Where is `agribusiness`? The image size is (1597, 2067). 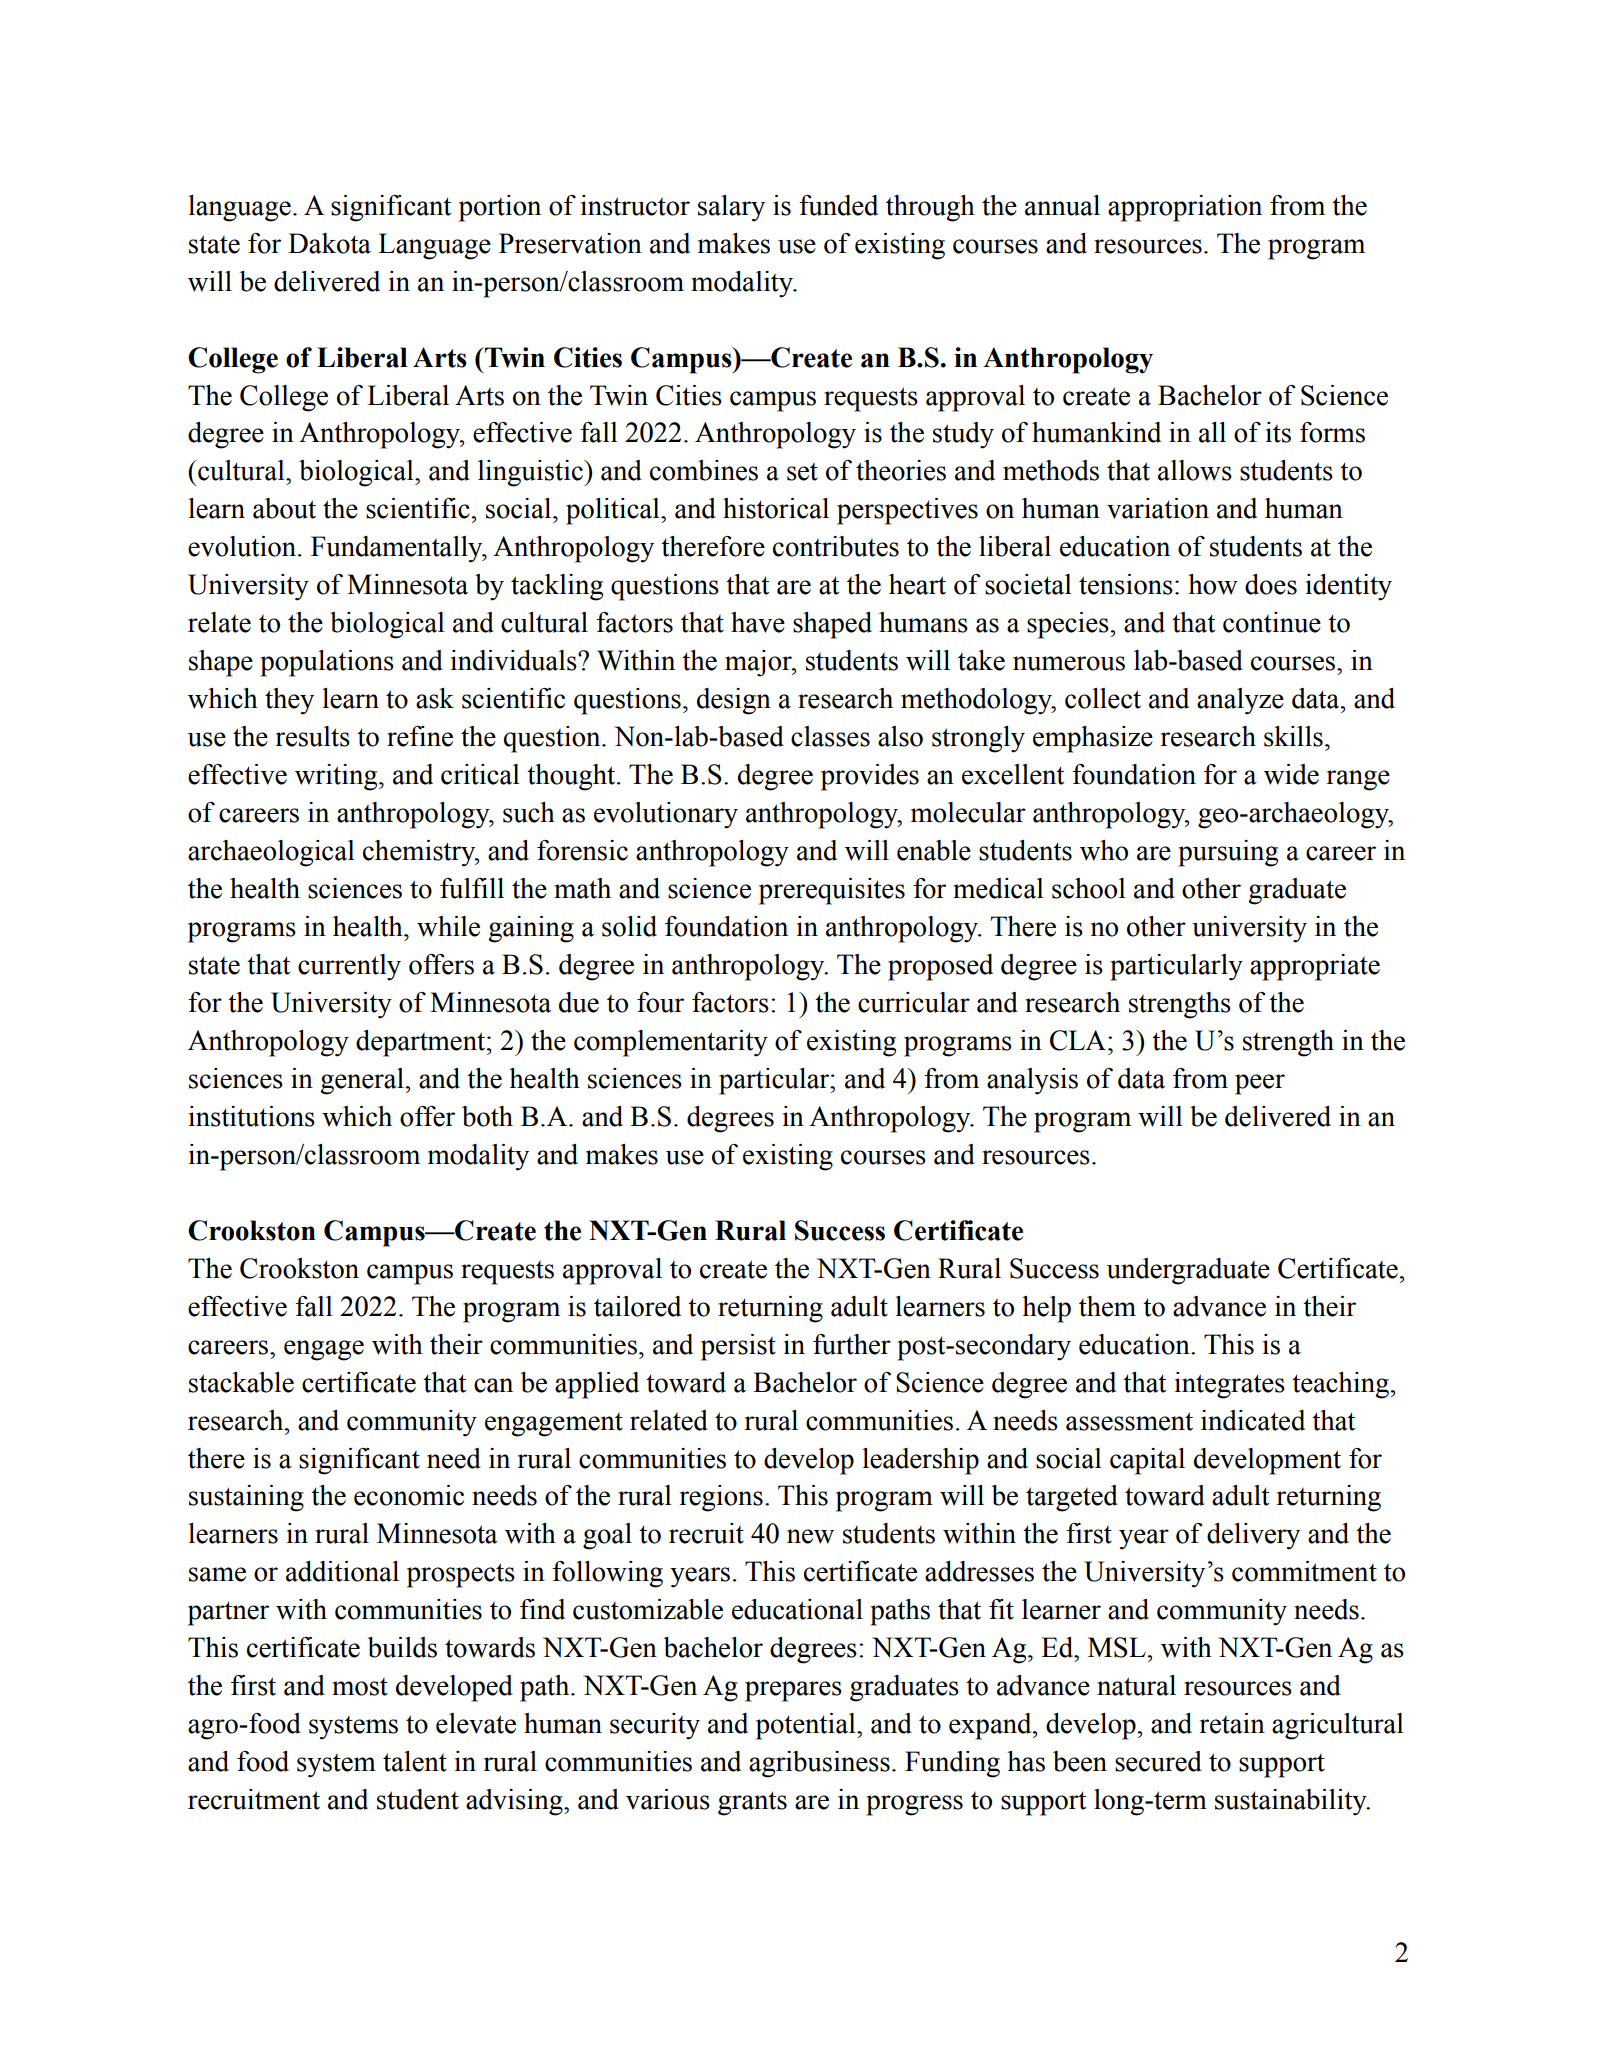
agribusiness is located at coordinates (819, 1764).
